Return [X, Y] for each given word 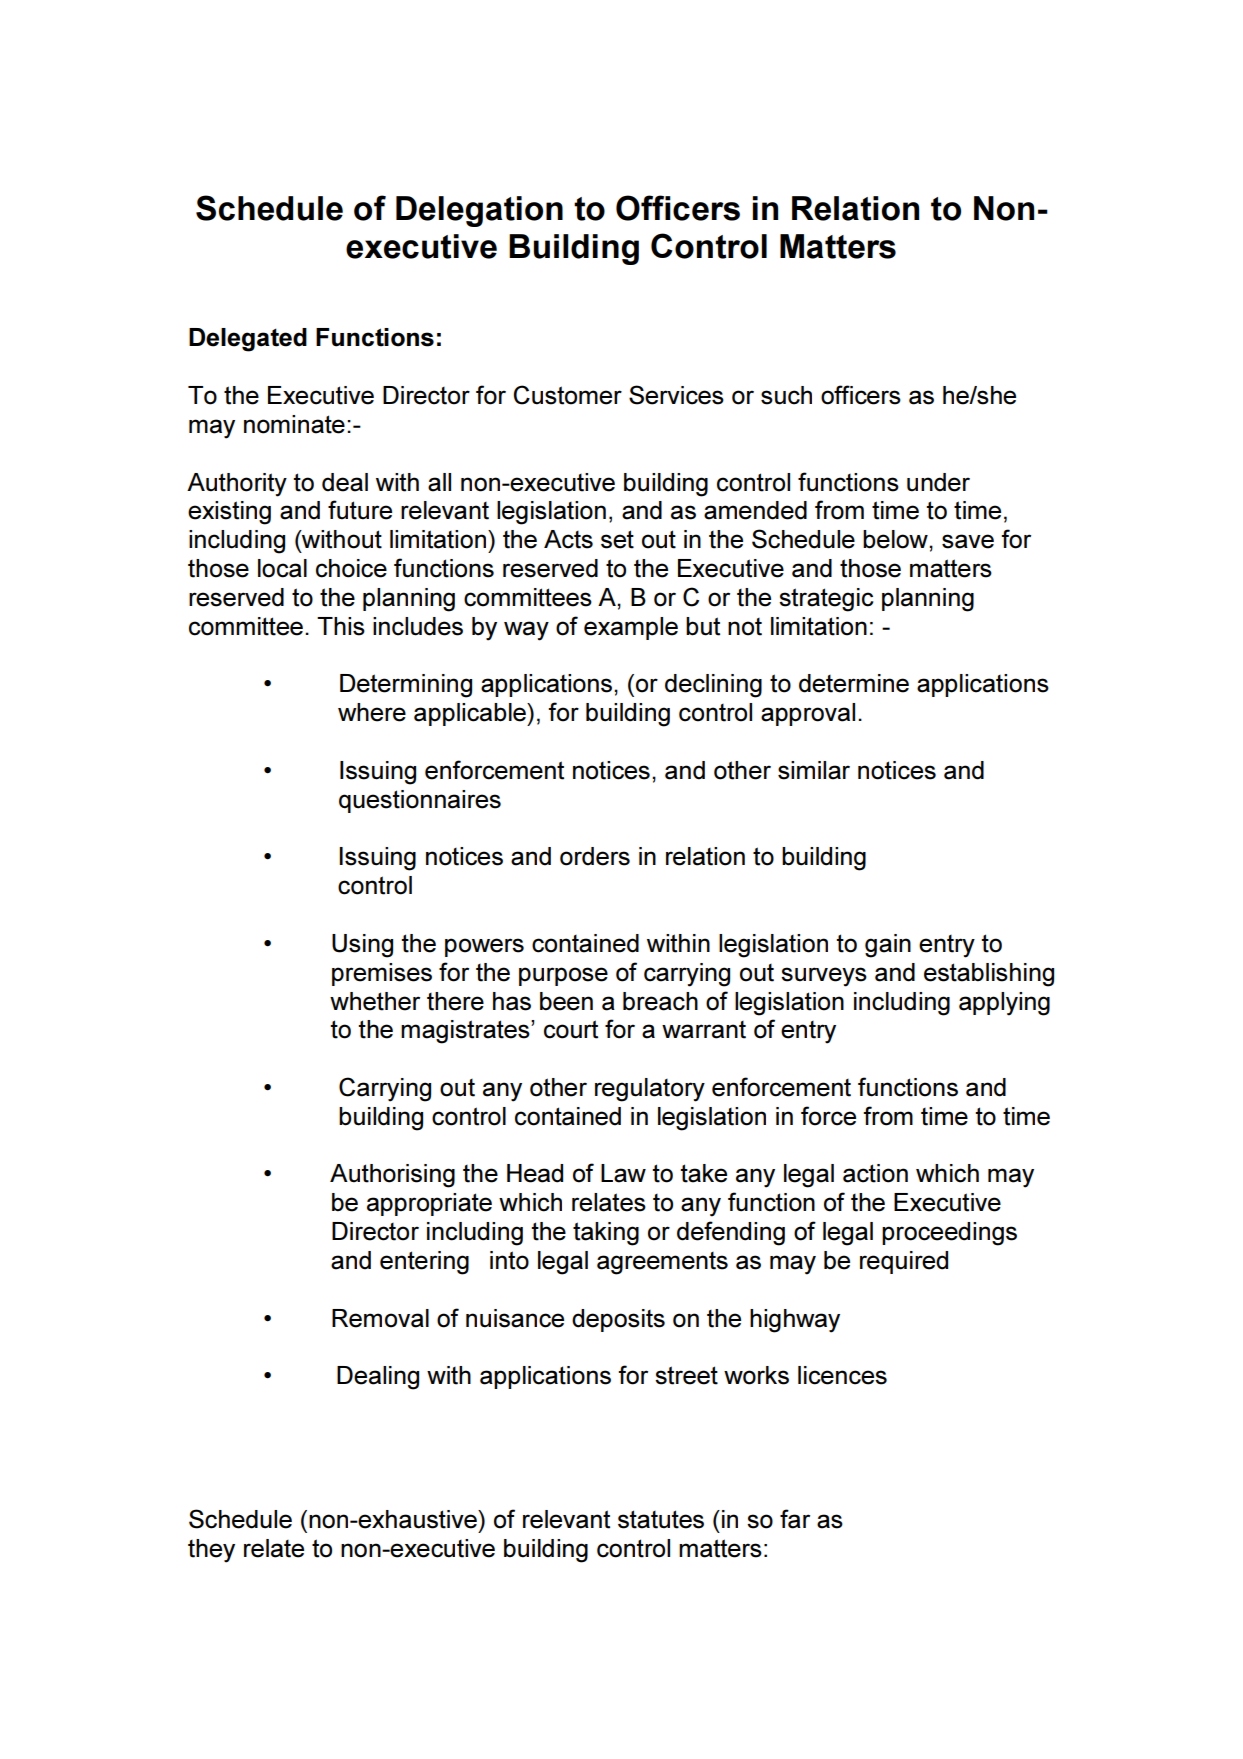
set [617, 539]
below [896, 539]
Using [362, 946]
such [786, 395]
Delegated [248, 340]
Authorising [392, 1176]
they [211, 1551]
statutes [661, 1519]
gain [888, 946]
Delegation [479, 211]
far [795, 1519]
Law [623, 1173]
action [875, 1173]
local [282, 568]
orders [595, 856]
